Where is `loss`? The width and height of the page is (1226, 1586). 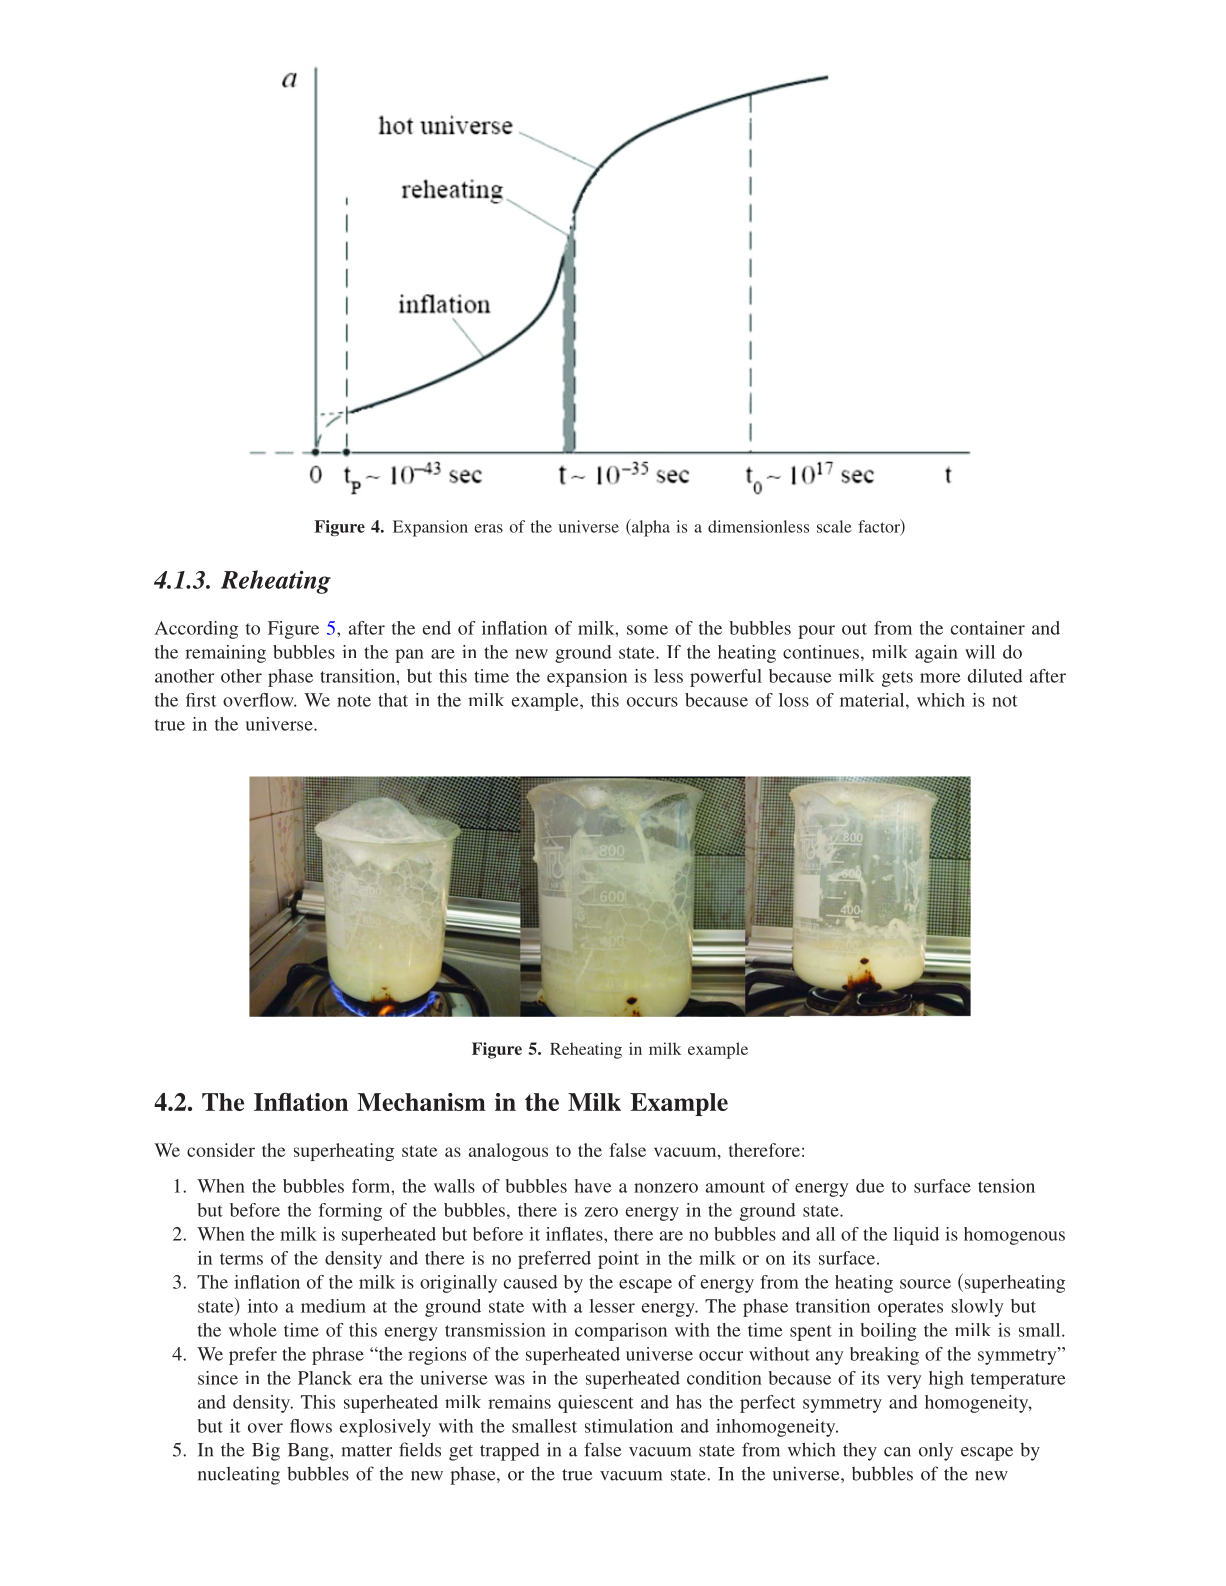
loss is located at coordinates (794, 700).
